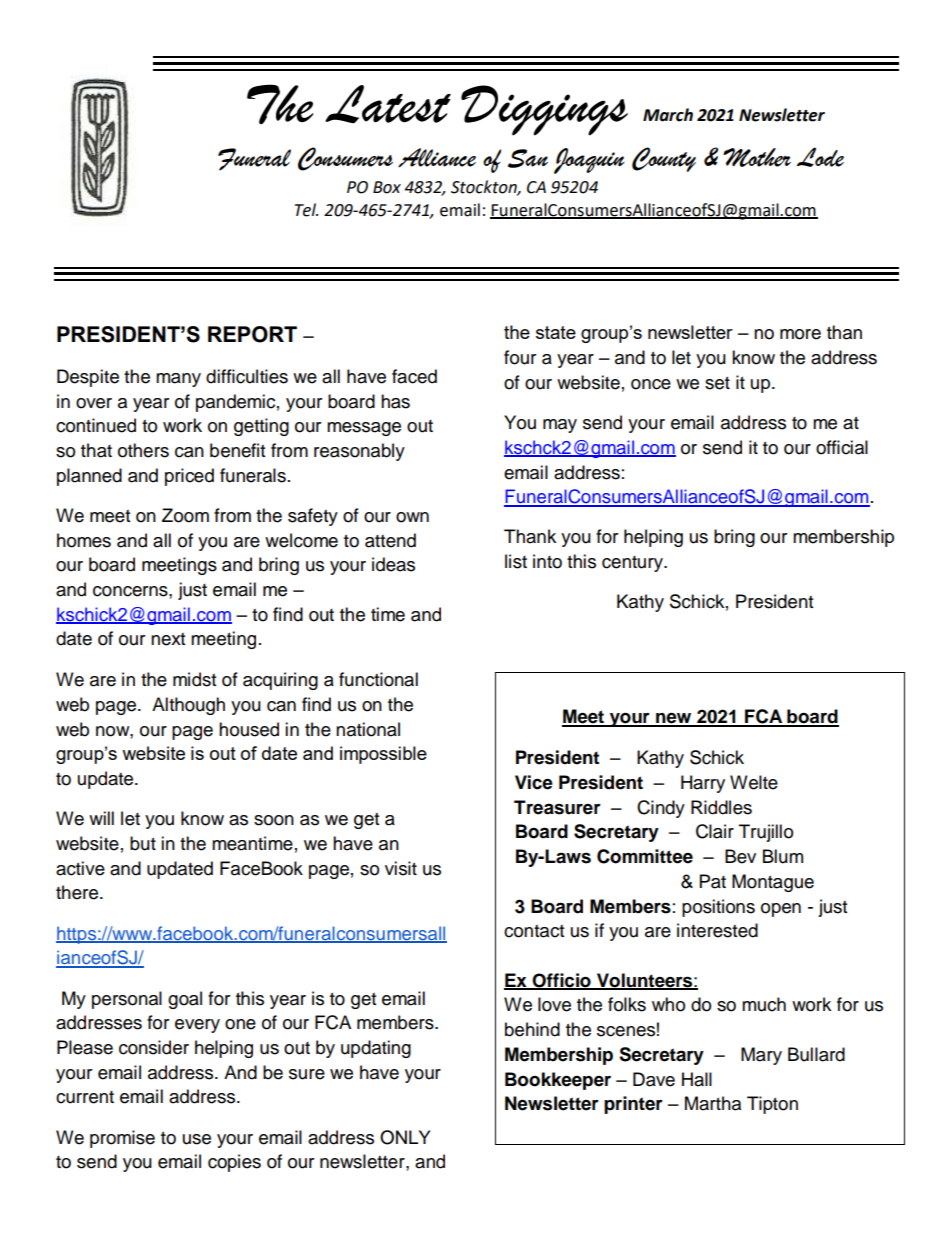 The image size is (952, 1233). Describe the element at coordinates (528, 158) in the document. I see `San` at that location.
